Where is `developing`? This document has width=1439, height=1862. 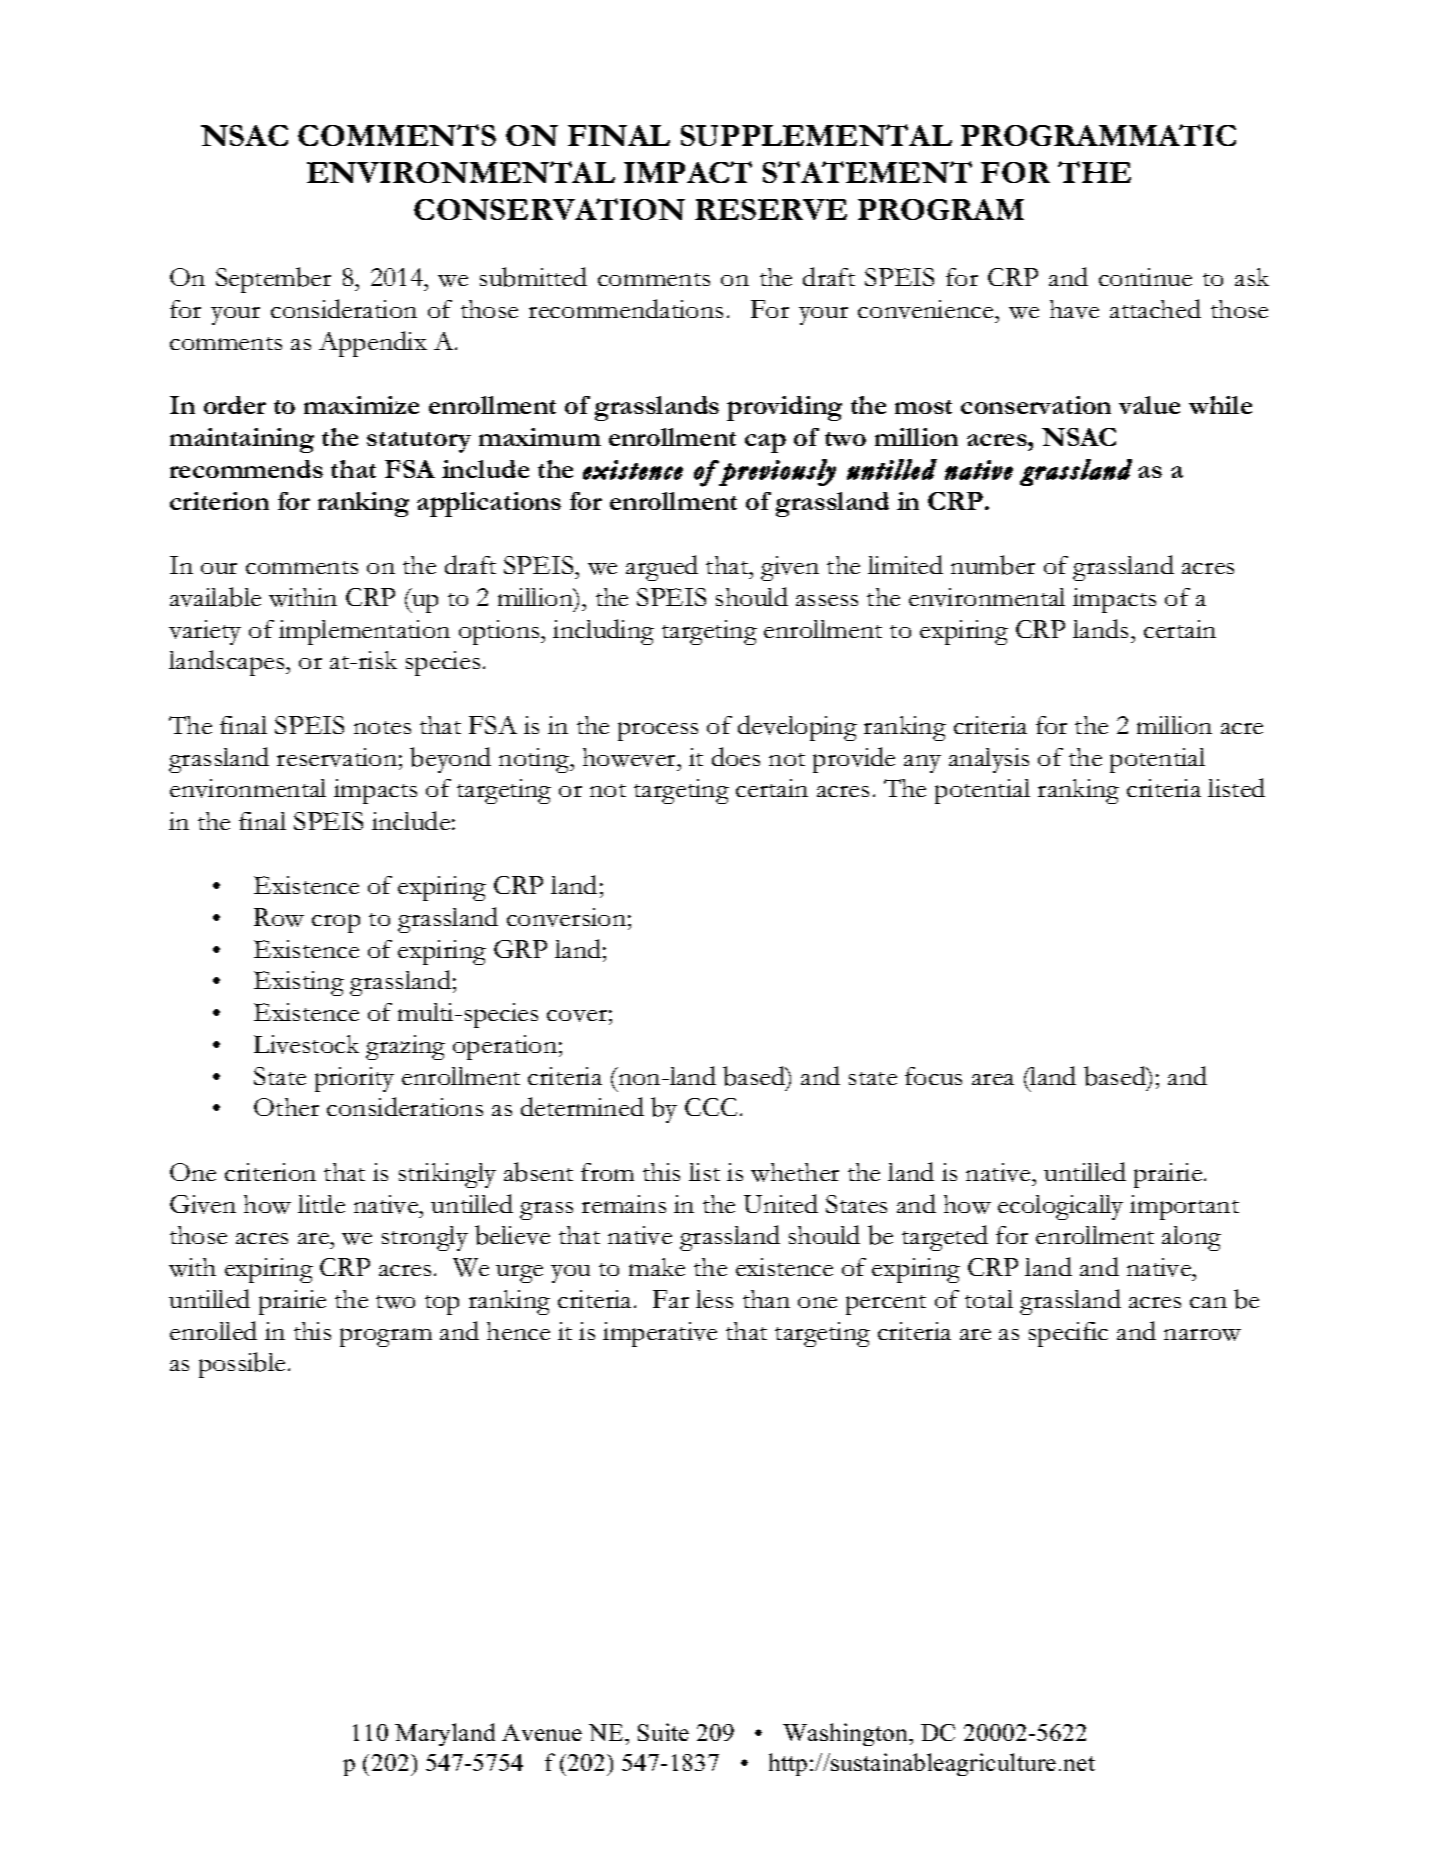 developing is located at coordinates (797, 728).
